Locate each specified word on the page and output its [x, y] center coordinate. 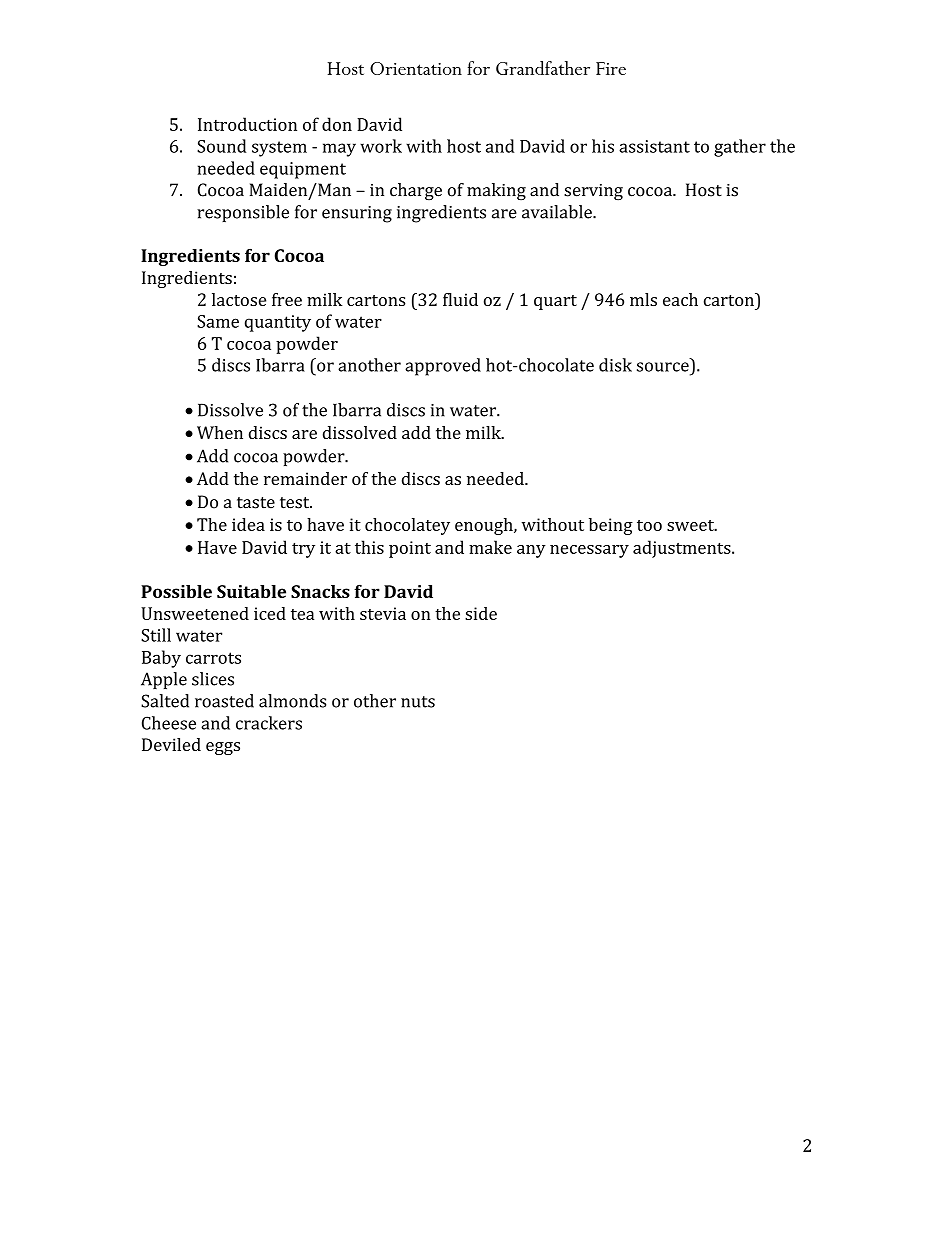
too [649, 525]
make [490, 547]
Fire [611, 68]
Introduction [247, 124]
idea [248, 524]
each [680, 299]
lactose [239, 299]
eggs [223, 748]
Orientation [416, 68]
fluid [460, 299]
